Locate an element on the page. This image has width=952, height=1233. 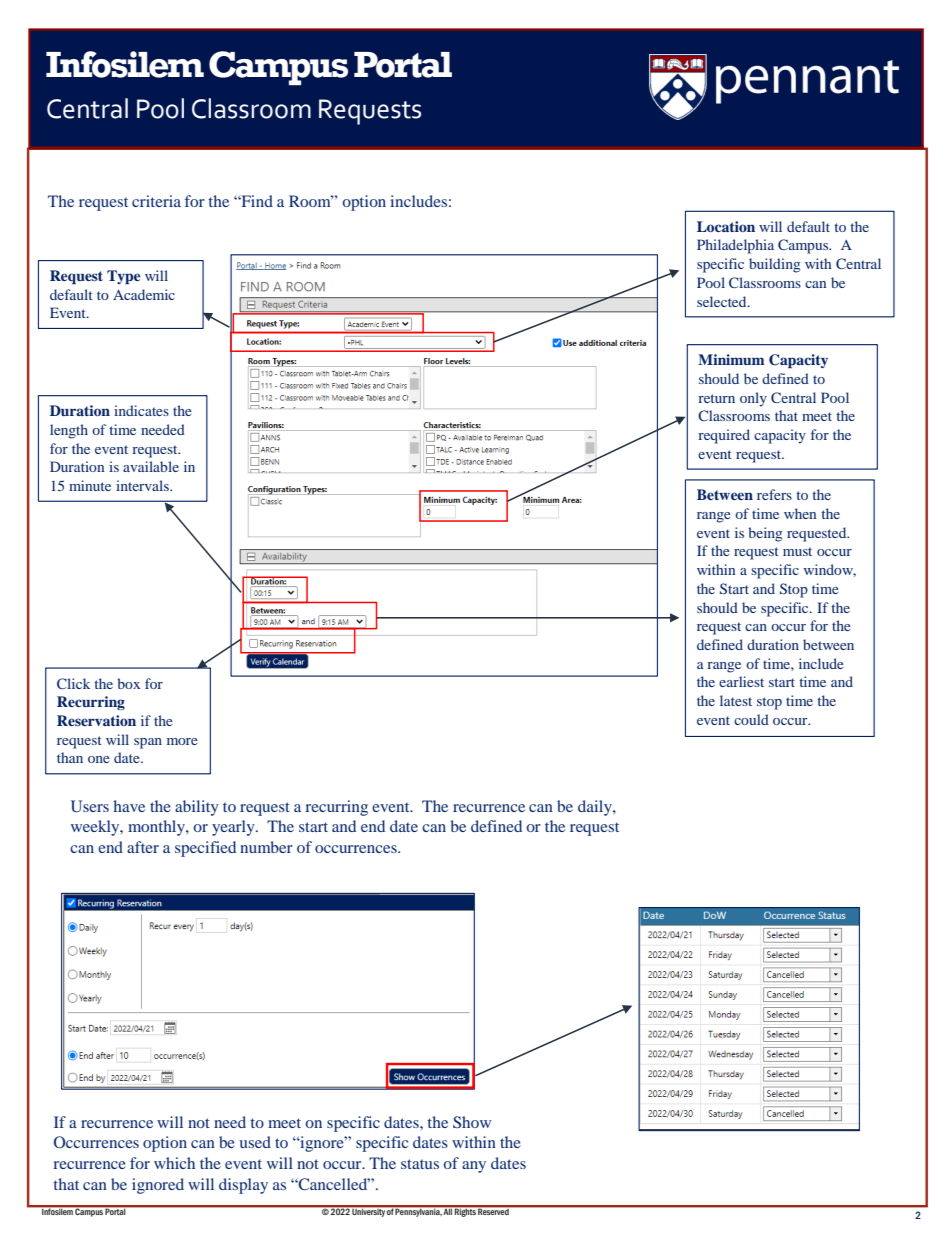
number is located at coordinates (266, 847).
